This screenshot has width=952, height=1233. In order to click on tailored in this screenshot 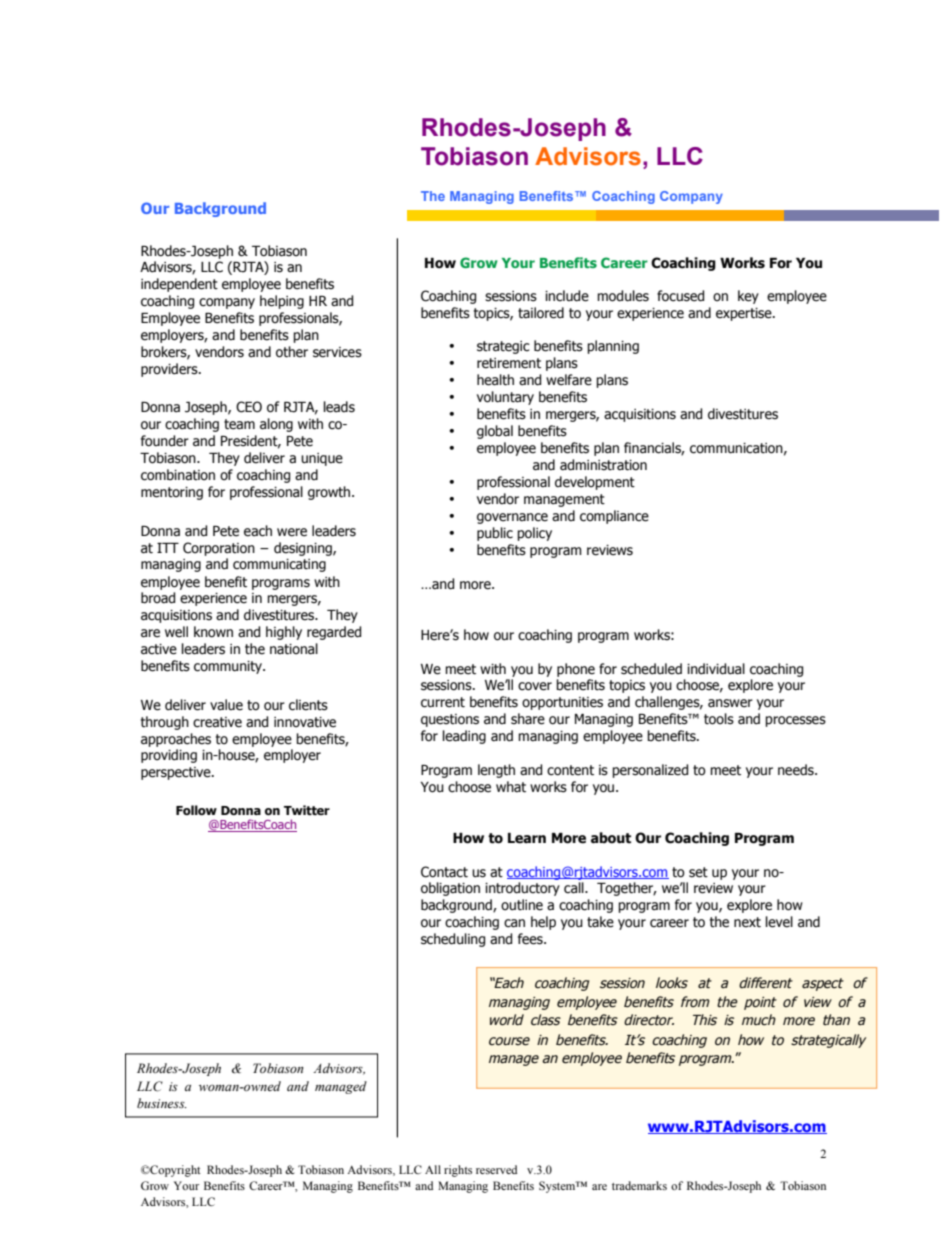, I will do `click(541, 313)`.
